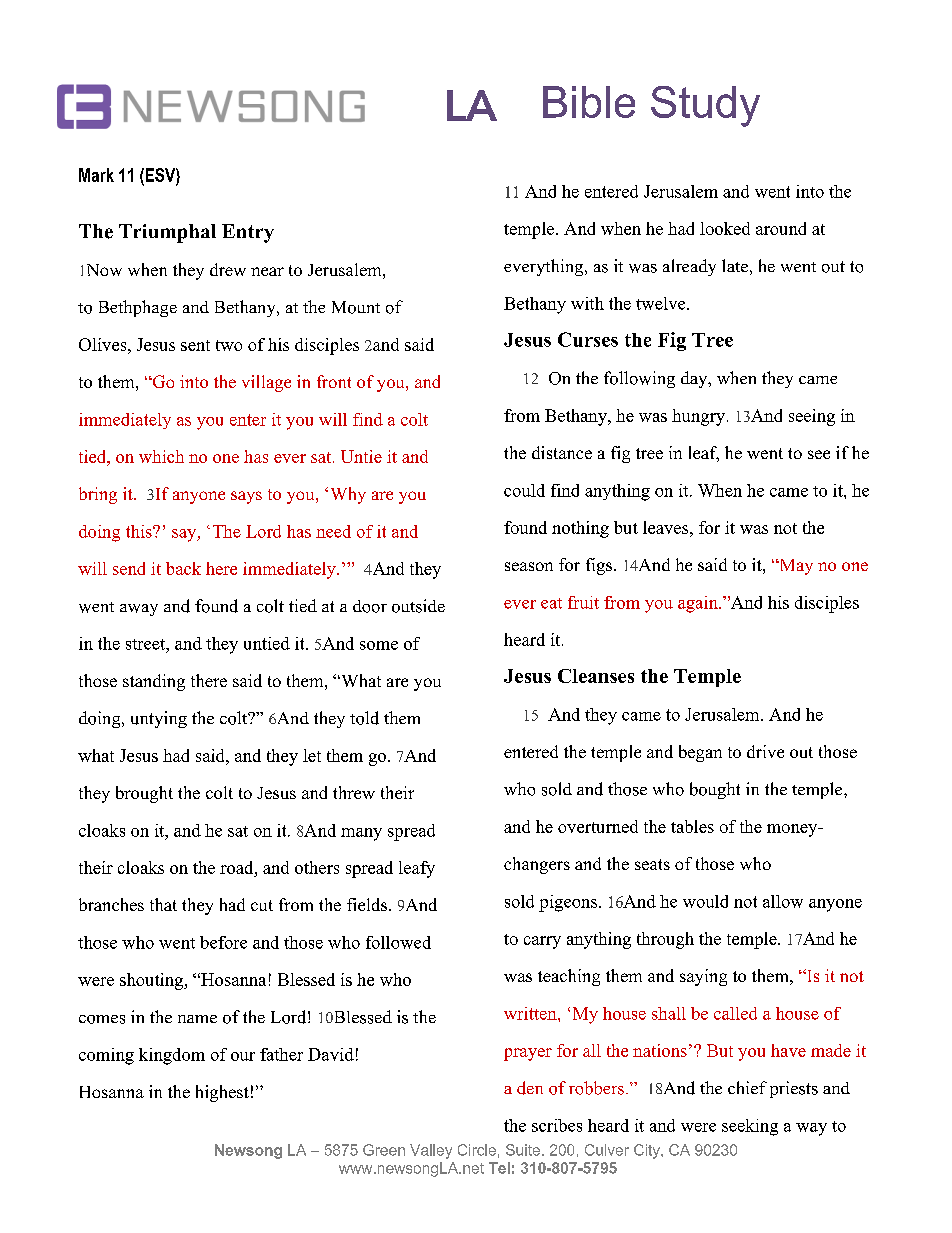  Describe the element at coordinates (96, 175) in the image. I see `Mark` at that location.
